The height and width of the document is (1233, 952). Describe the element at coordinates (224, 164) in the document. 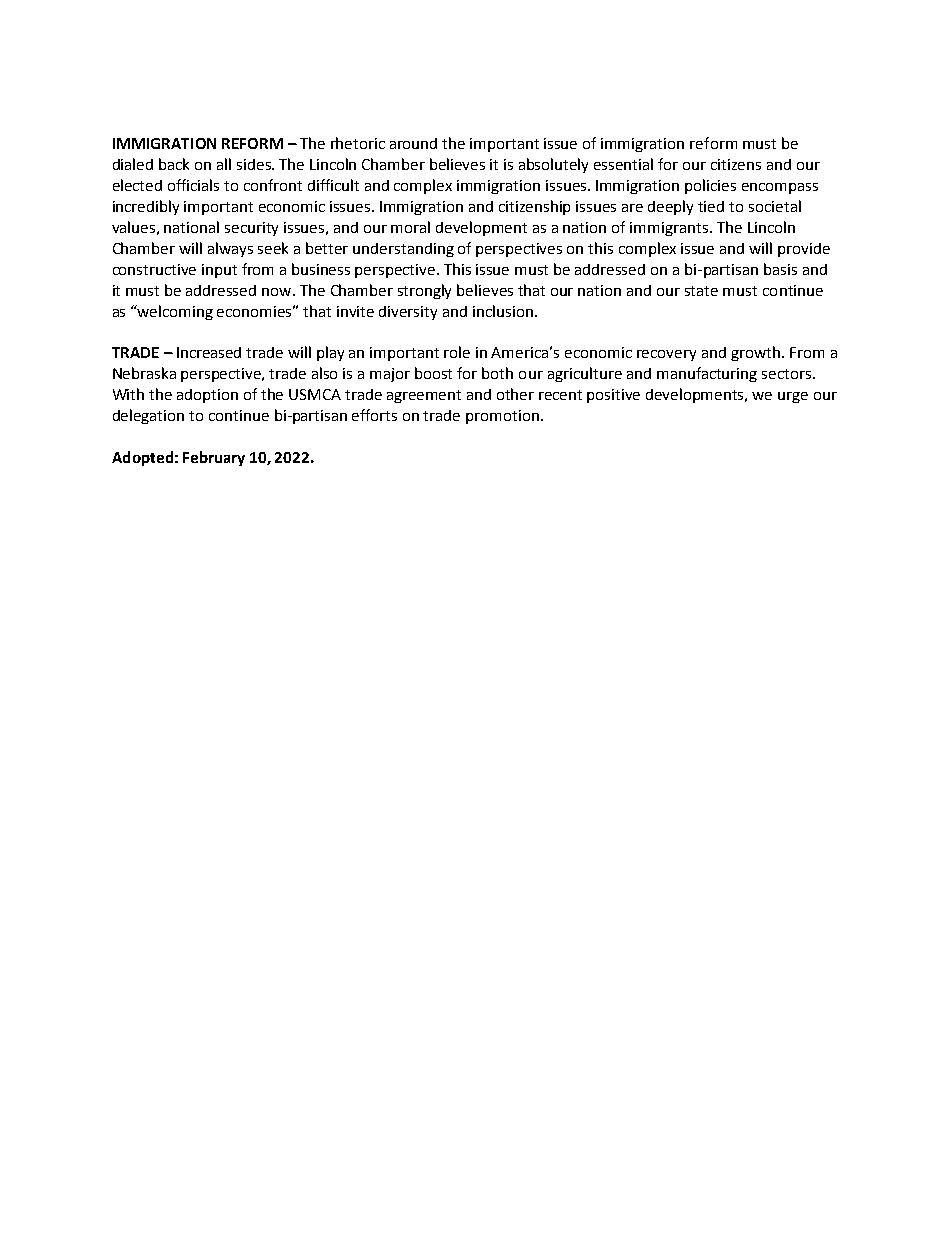

I see `all` at that location.
